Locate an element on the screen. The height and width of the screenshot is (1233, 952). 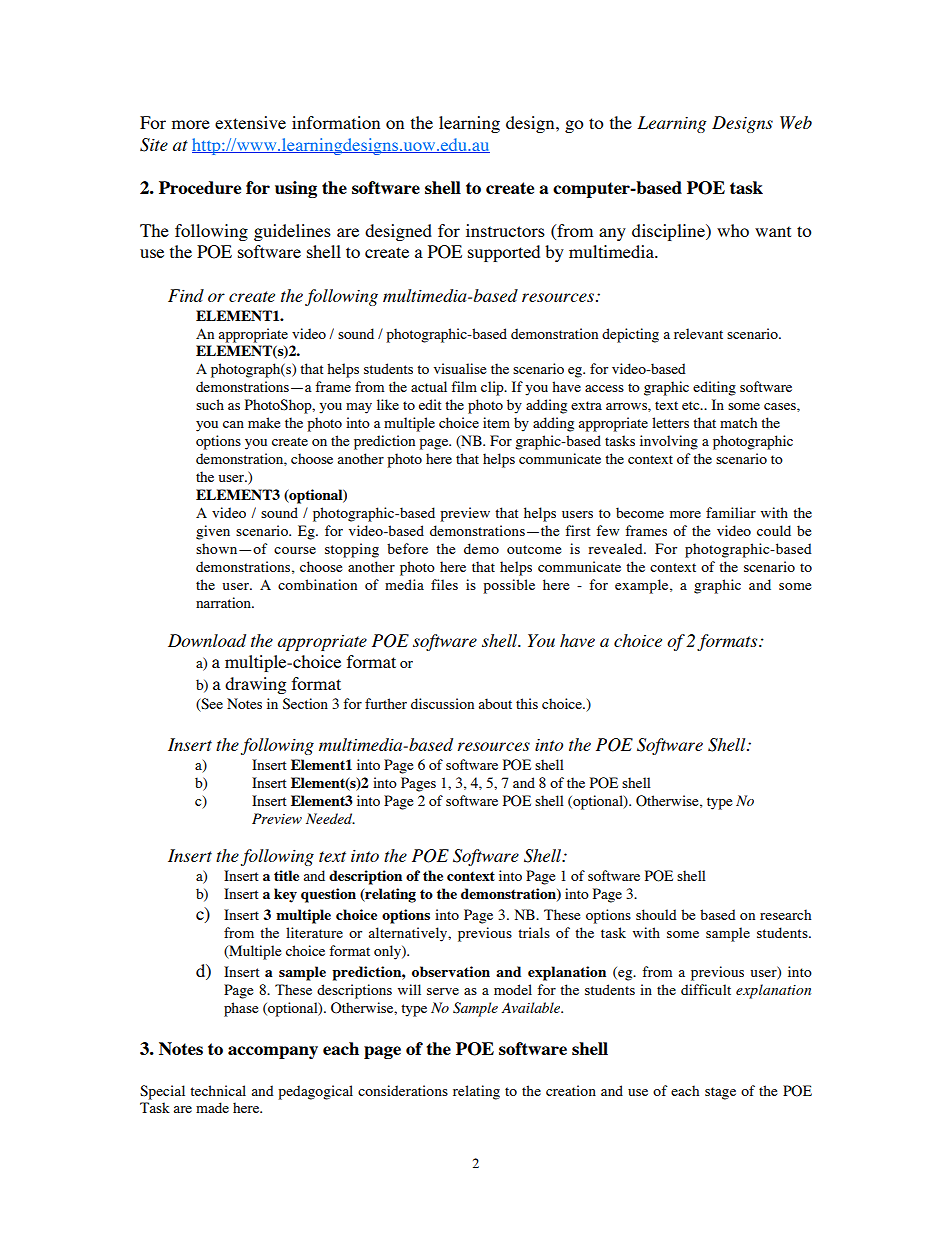
Web is located at coordinates (796, 122).
